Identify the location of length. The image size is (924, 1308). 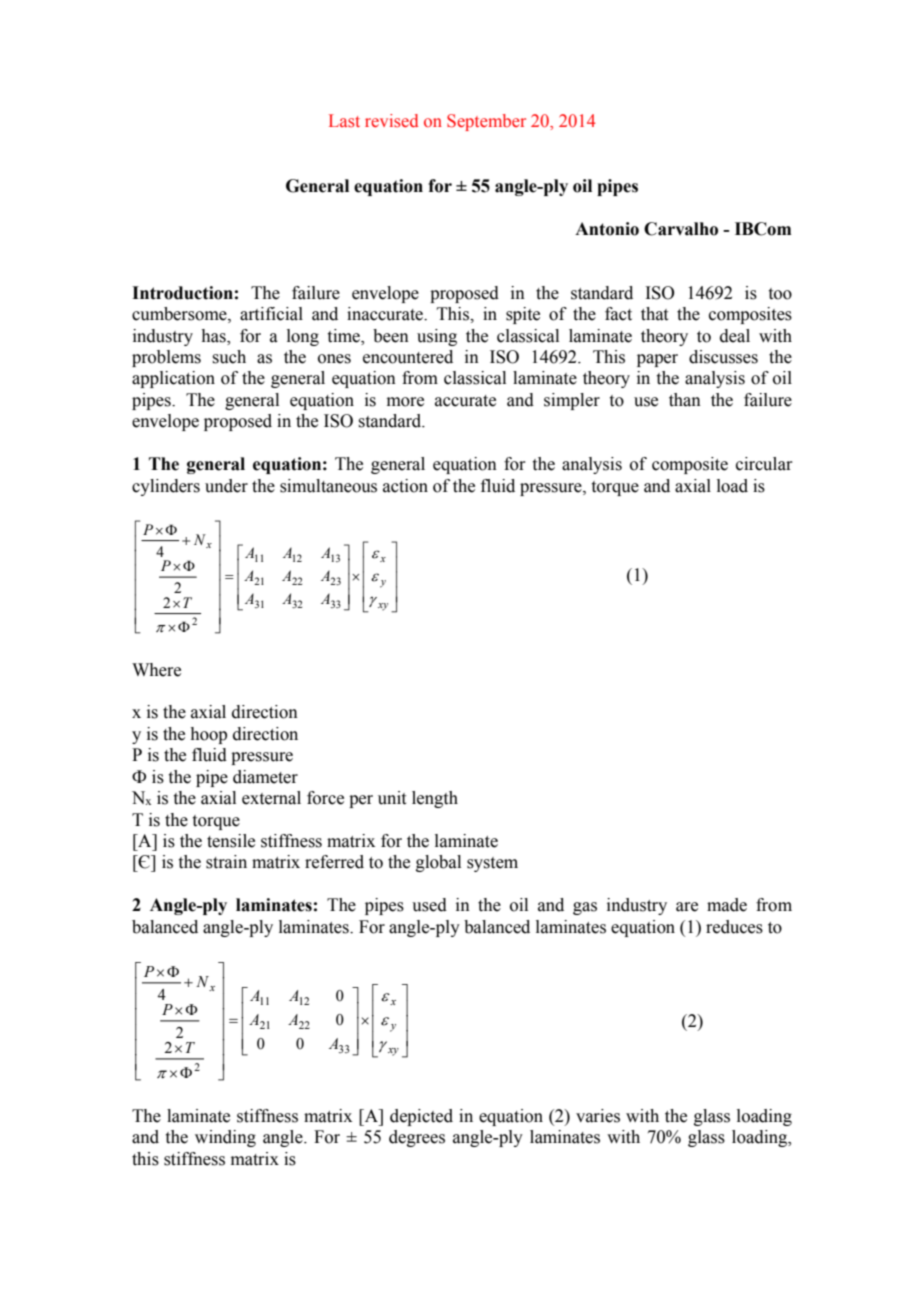
(435, 799).
